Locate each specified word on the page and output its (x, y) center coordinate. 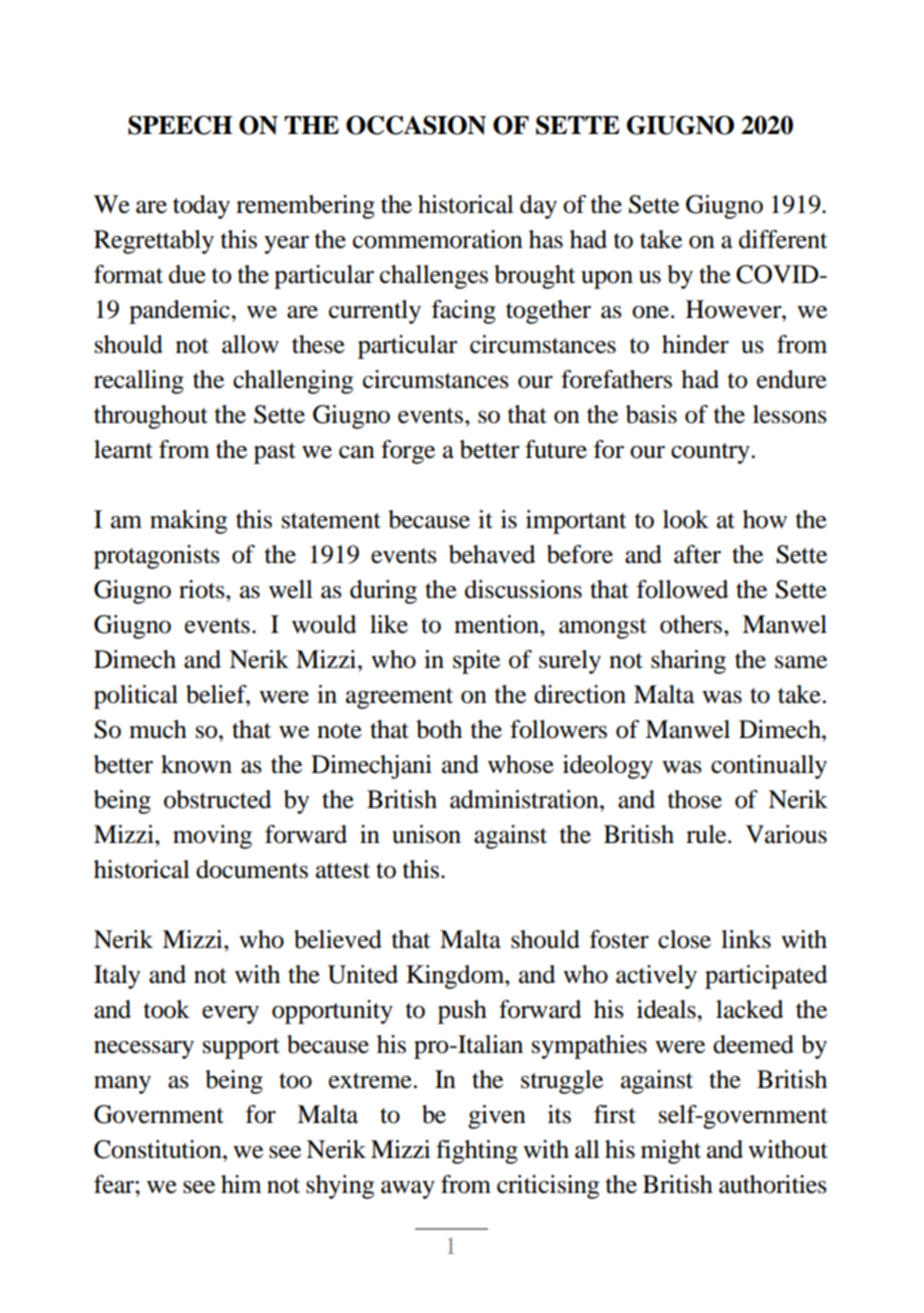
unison (426, 834)
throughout (151, 417)
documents (252, 869)
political (136, 697)
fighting (477, 1152)
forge (408, 452)
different (783, 239)
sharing (688, 662)
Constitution (159, 1149)
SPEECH (180, 125)
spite (476, 662)
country (710, 453)
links (746, 939)
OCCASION (416, 125)
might (671, 1152)
